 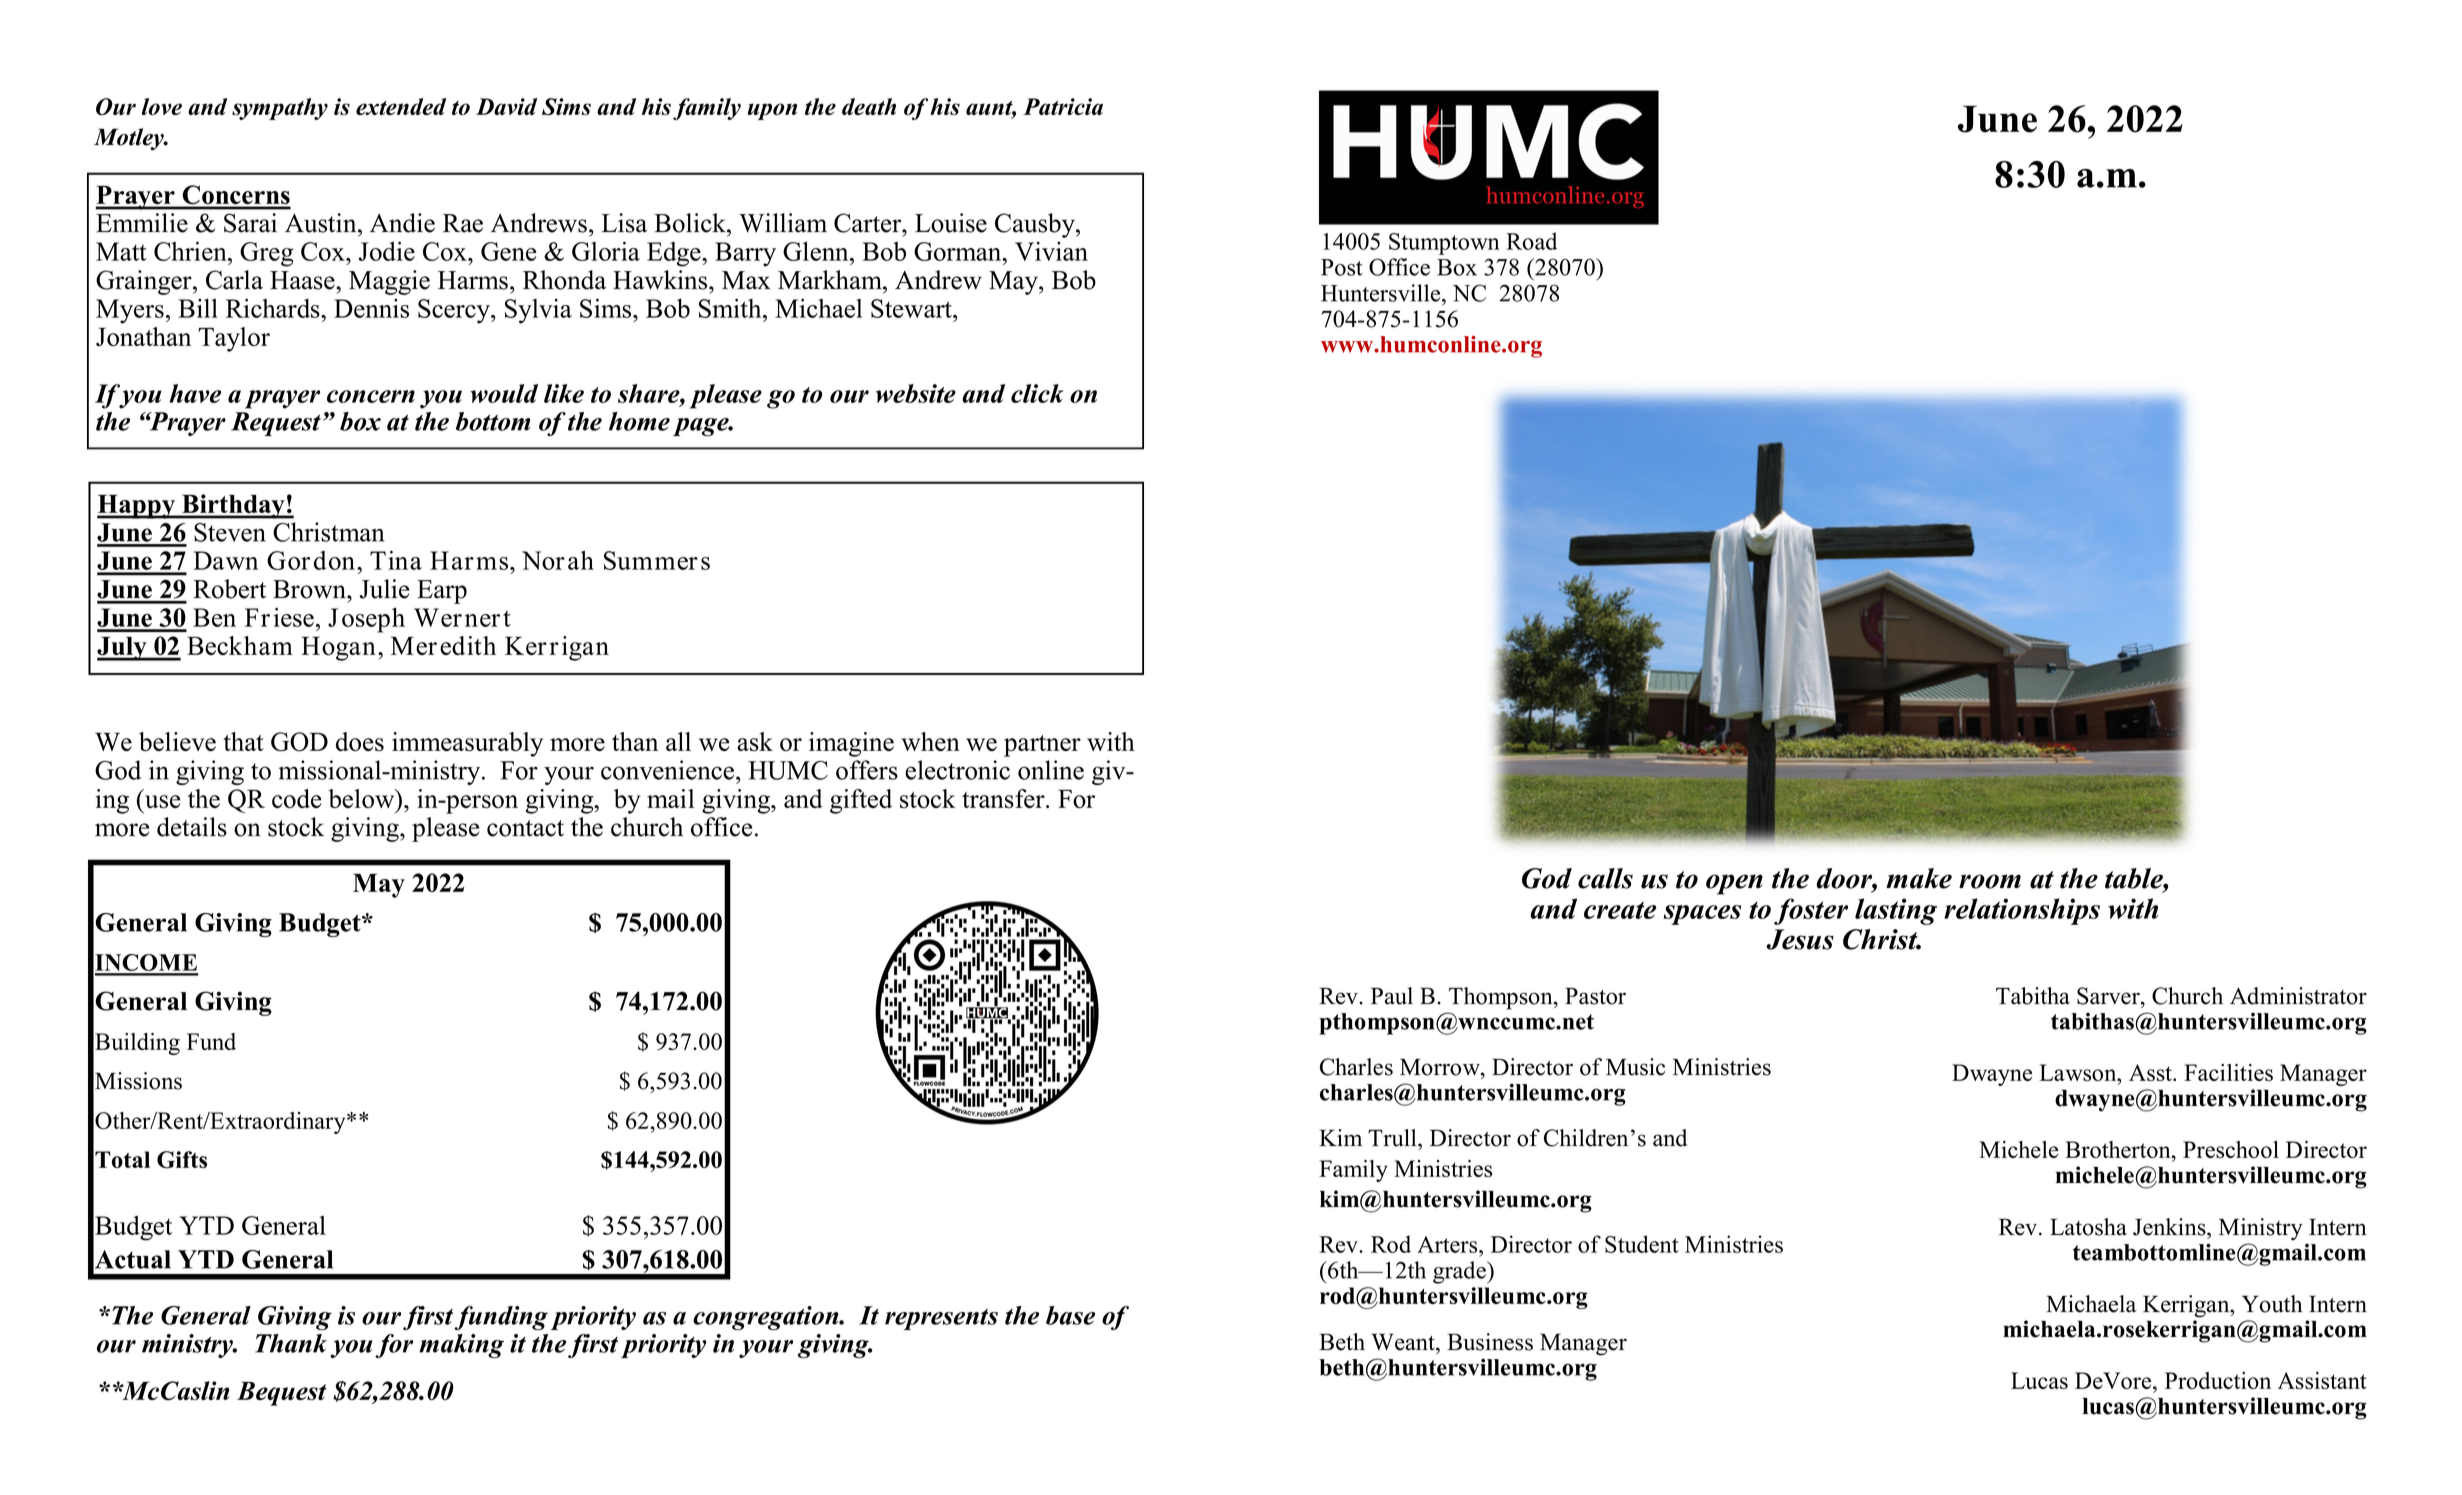 I want to click on extended, so click(x=401, y=106).
